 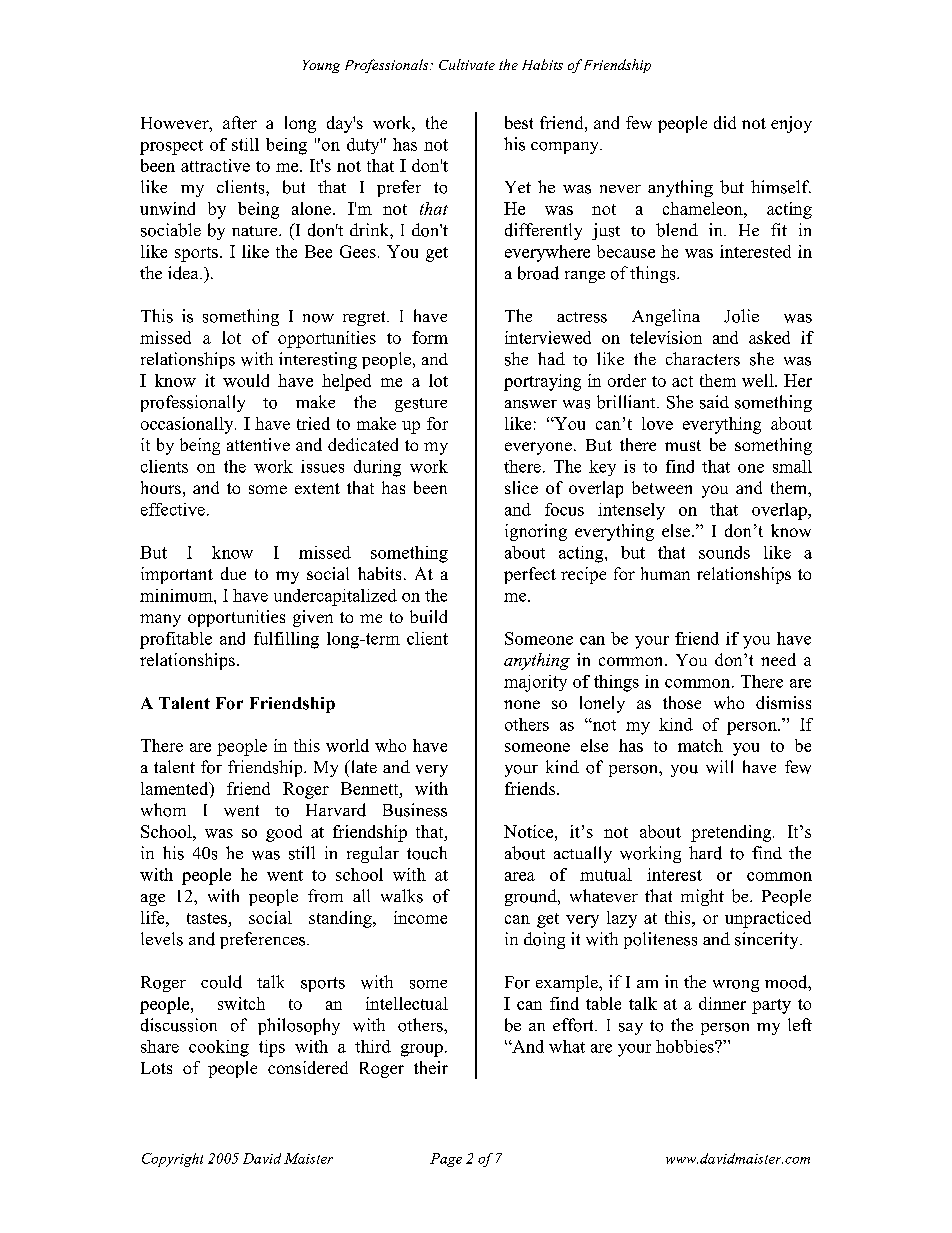 What do you see at coordinates (531, 404) in the screenshot?
I see `answer` at bounding box center [531, 404].
